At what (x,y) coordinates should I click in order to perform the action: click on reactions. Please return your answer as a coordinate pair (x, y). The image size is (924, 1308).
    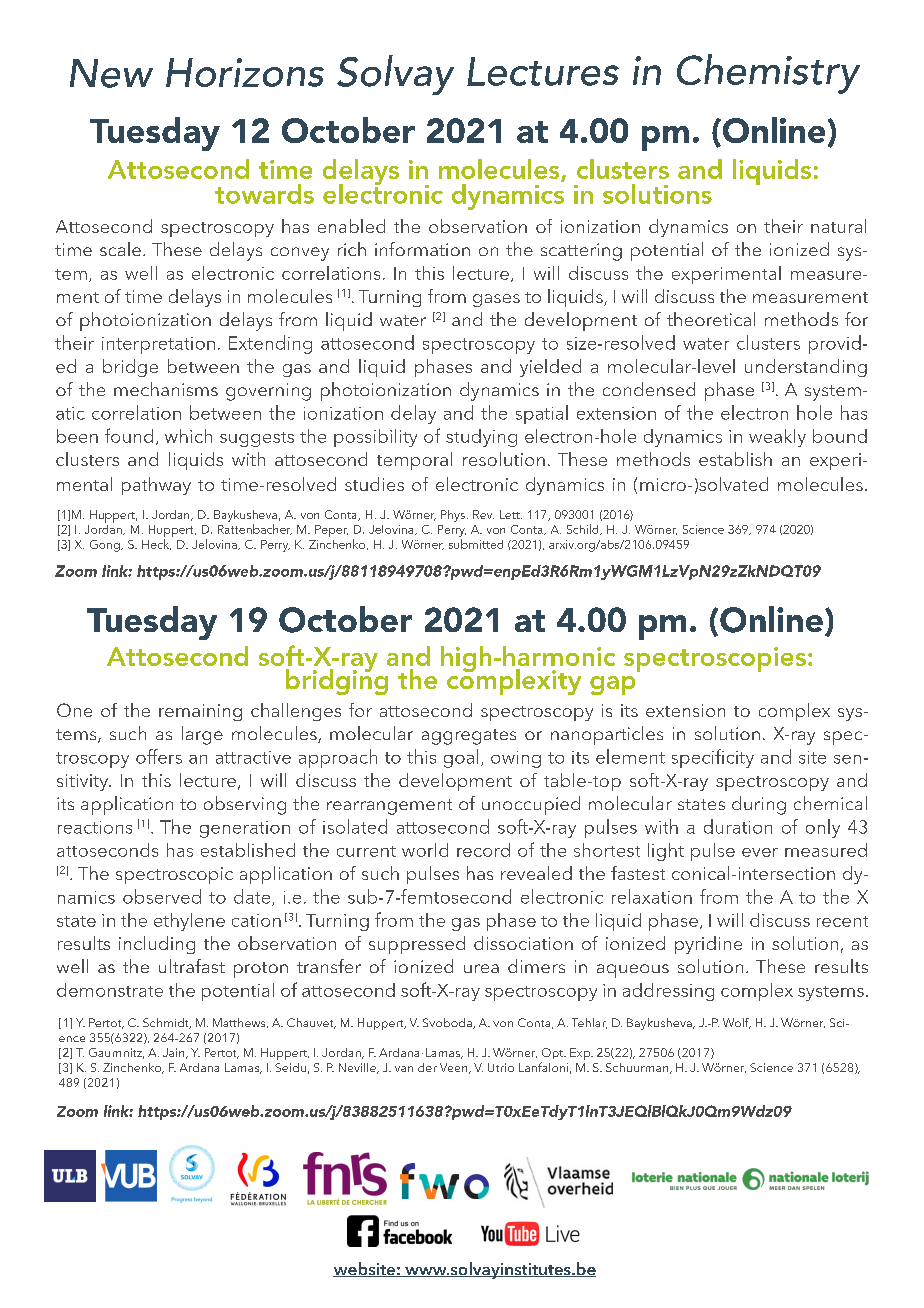
    Looking at the image, I should click on (95, 827).
